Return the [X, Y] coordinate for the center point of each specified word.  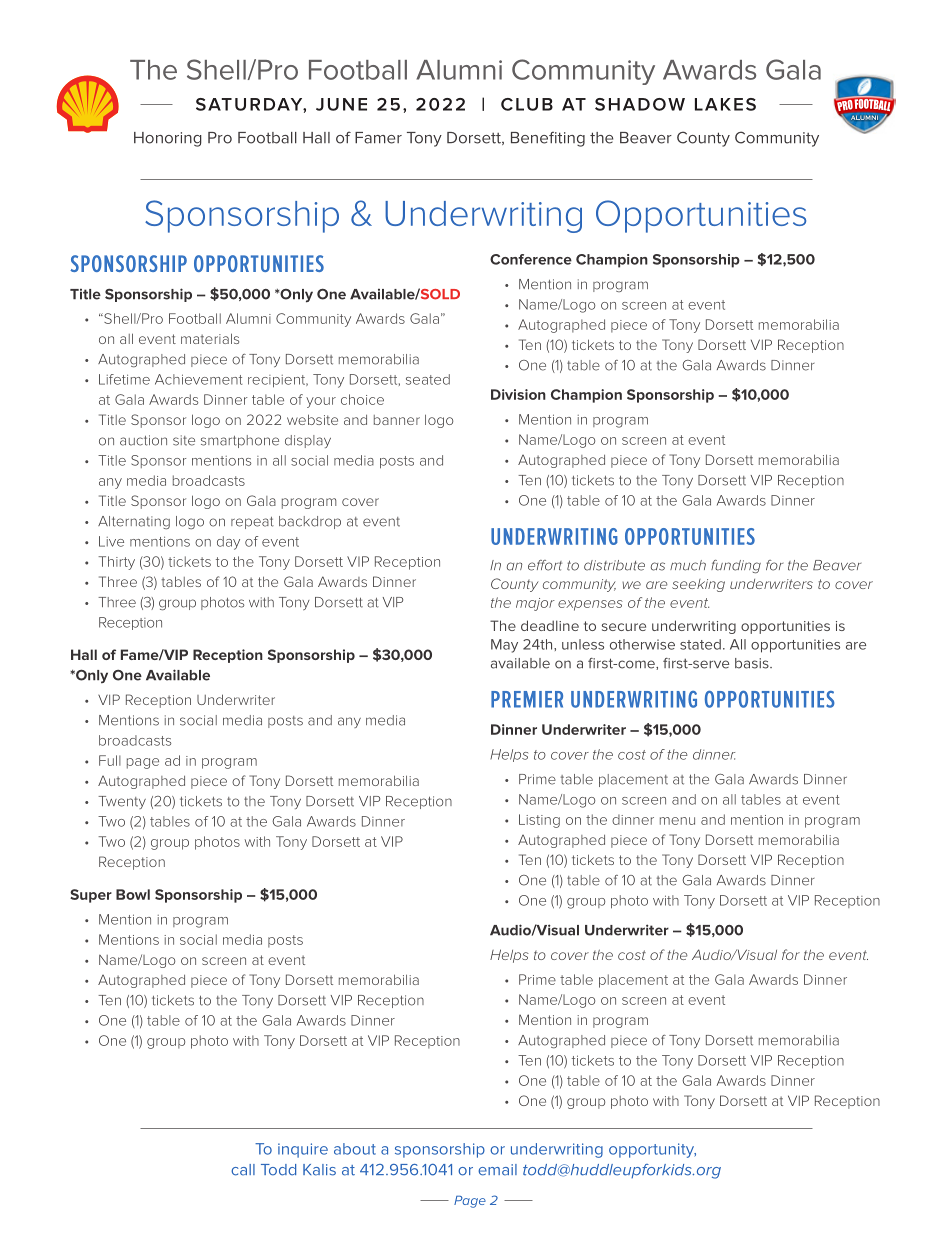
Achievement [199, 379]
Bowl [133, 894]
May [504, 646]
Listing [539, 821]
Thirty [116, 563]
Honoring [168, 139]
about [355, 1149]
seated [428, 379]
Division [518, 394]
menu [677, 821]
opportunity [652, 1150]
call [243, 1170]
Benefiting [548, 139]
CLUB [527, 104]
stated [700, 644]
